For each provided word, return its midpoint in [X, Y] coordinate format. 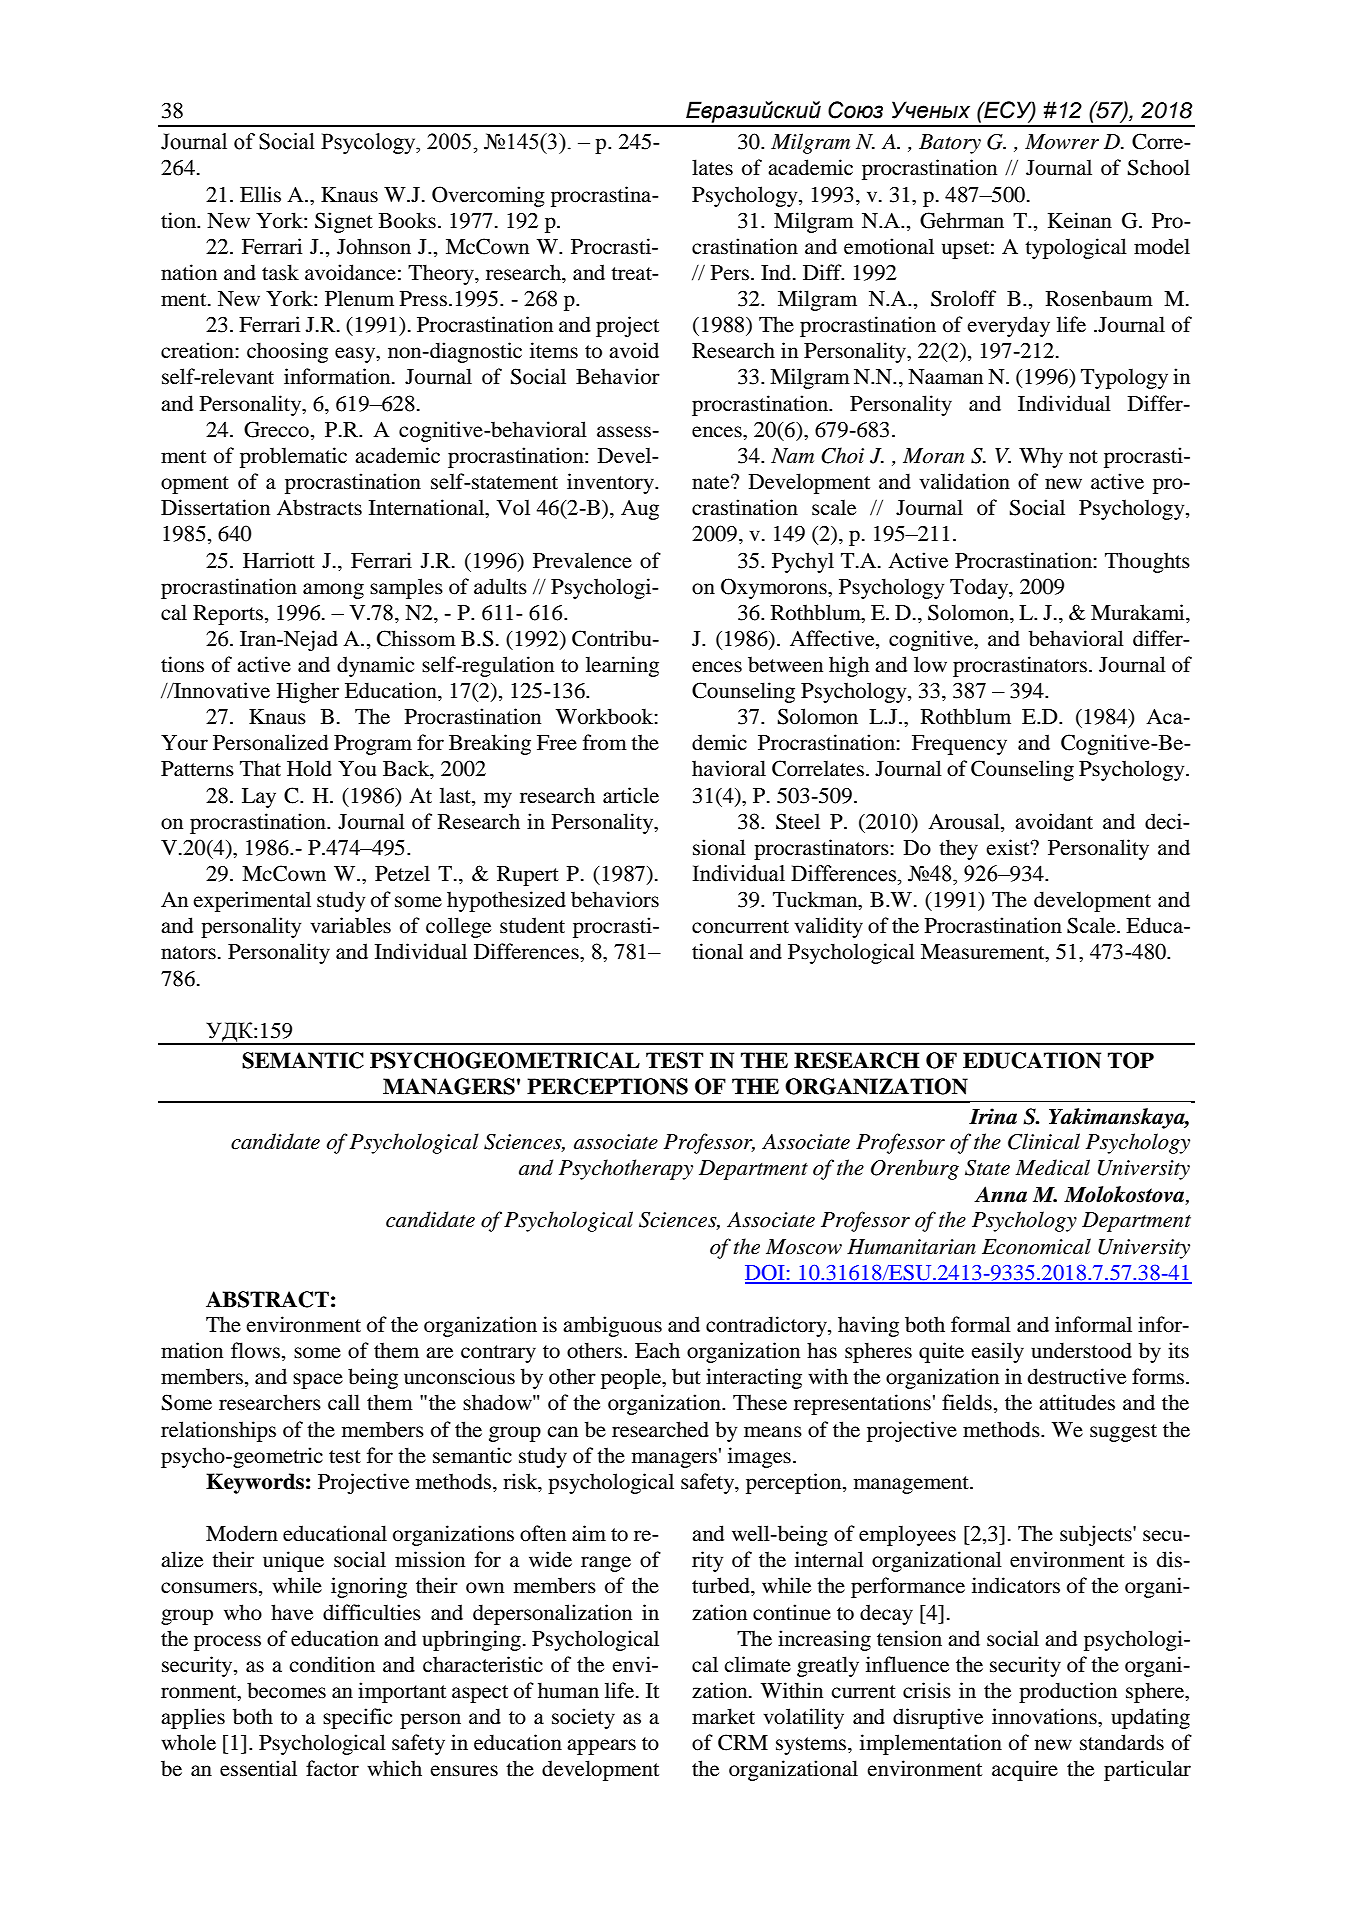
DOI [766, 1274]
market [723, 1716]
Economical [1036, 1246]
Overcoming [488, 196]
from [605, 742]
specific [357, 1718]
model [1162, 246]
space [318, 1381]
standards [1122, 1742]
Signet [344, 222]
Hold [309, 768]
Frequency [959, 745]
